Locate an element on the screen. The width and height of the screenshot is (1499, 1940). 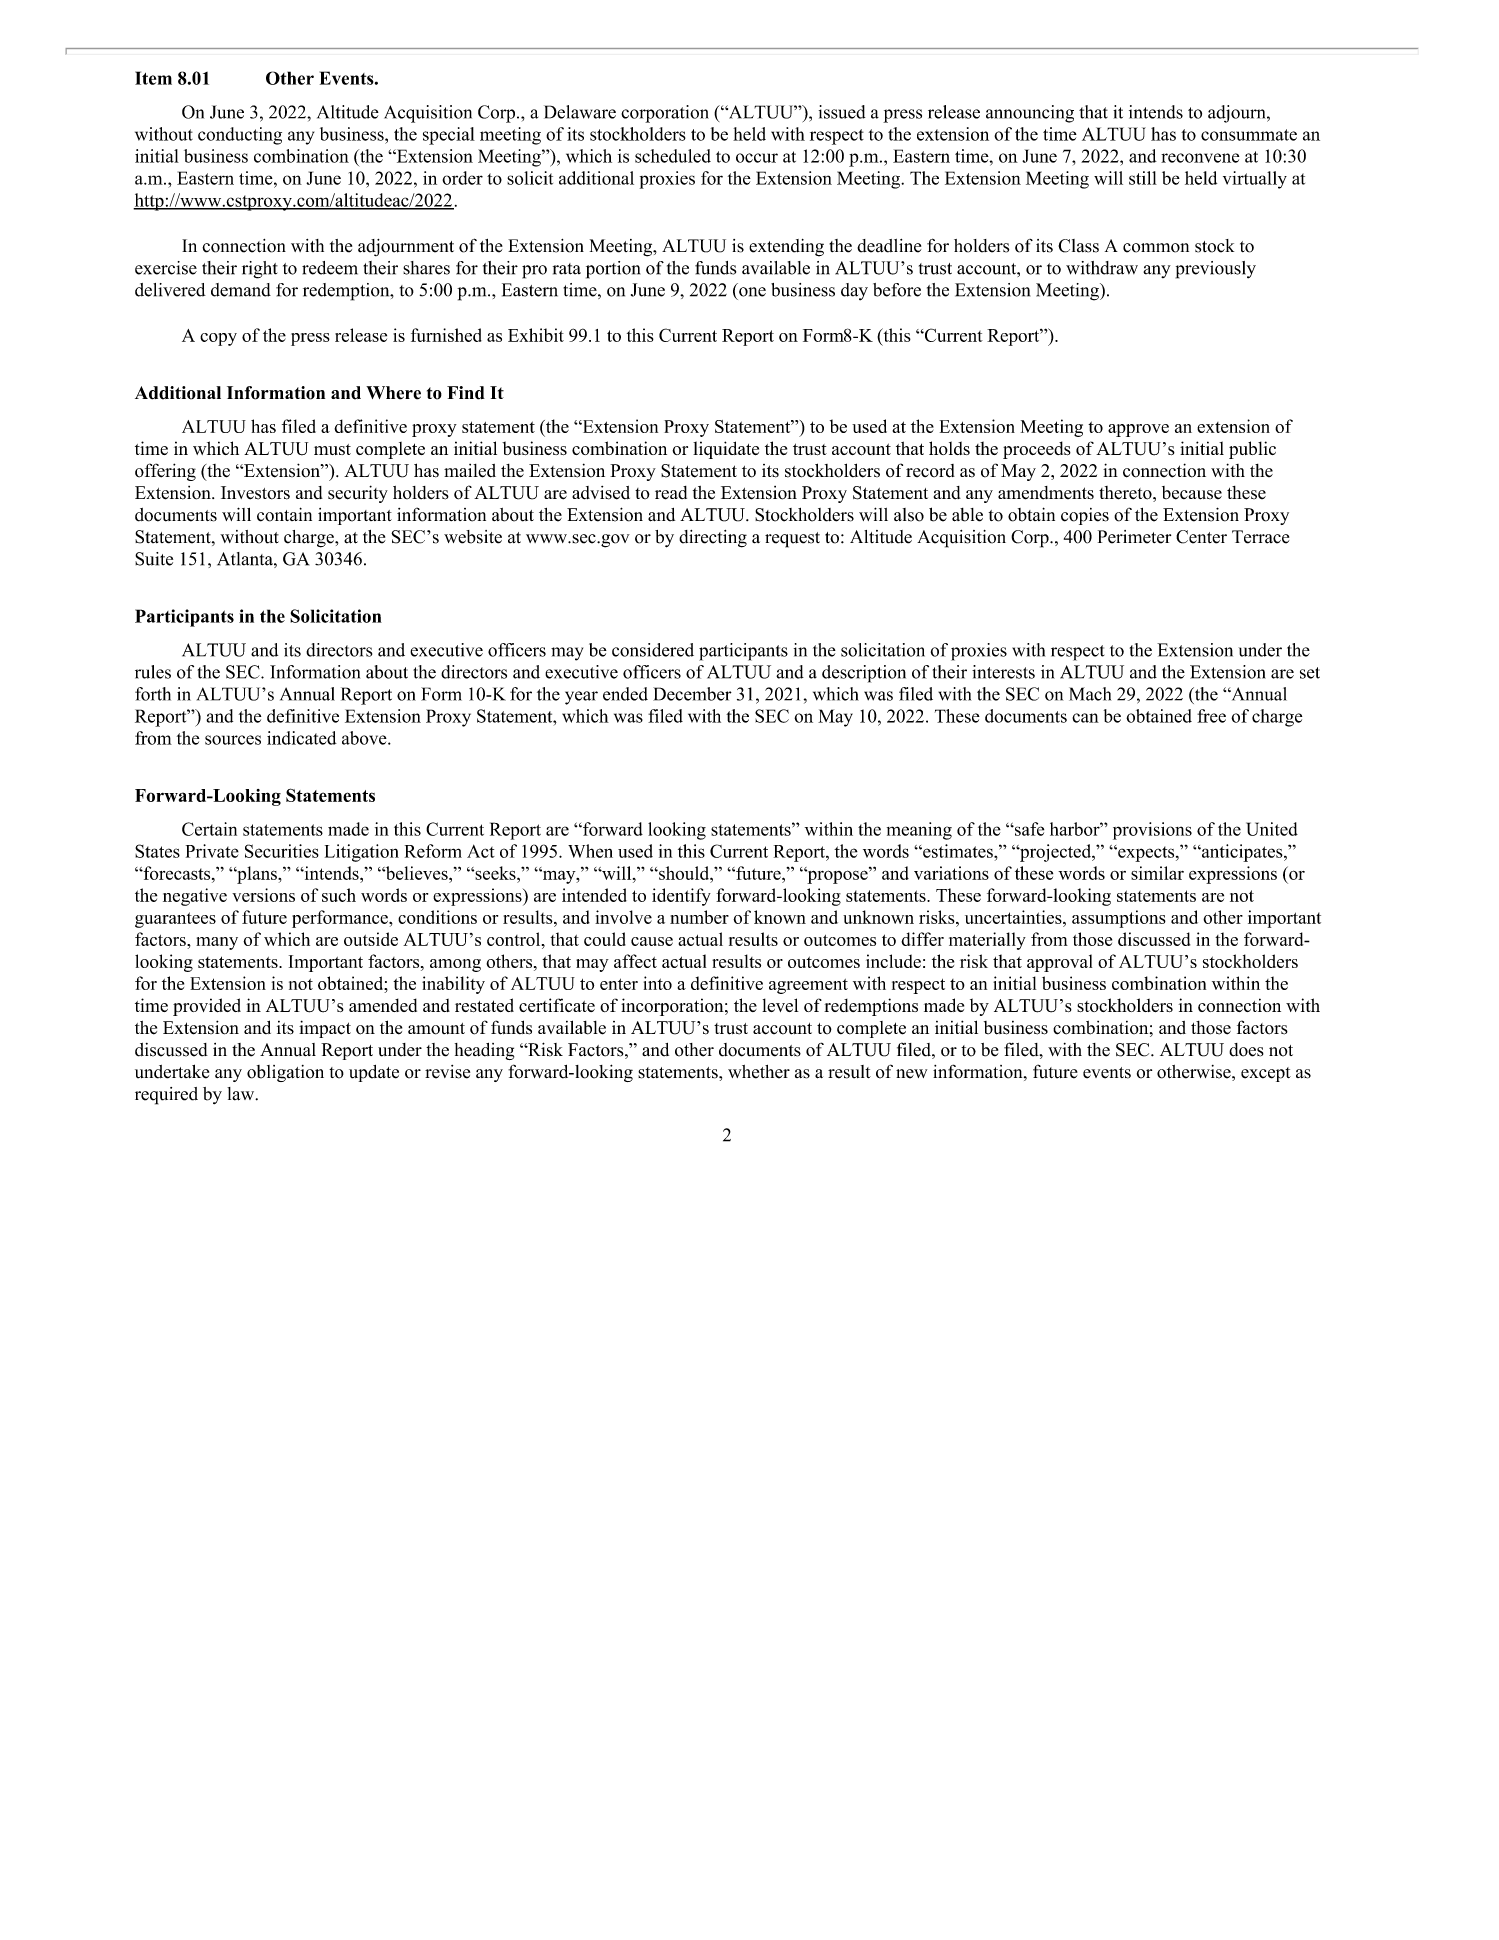
consummate is located at coordinates (1249, 135).
